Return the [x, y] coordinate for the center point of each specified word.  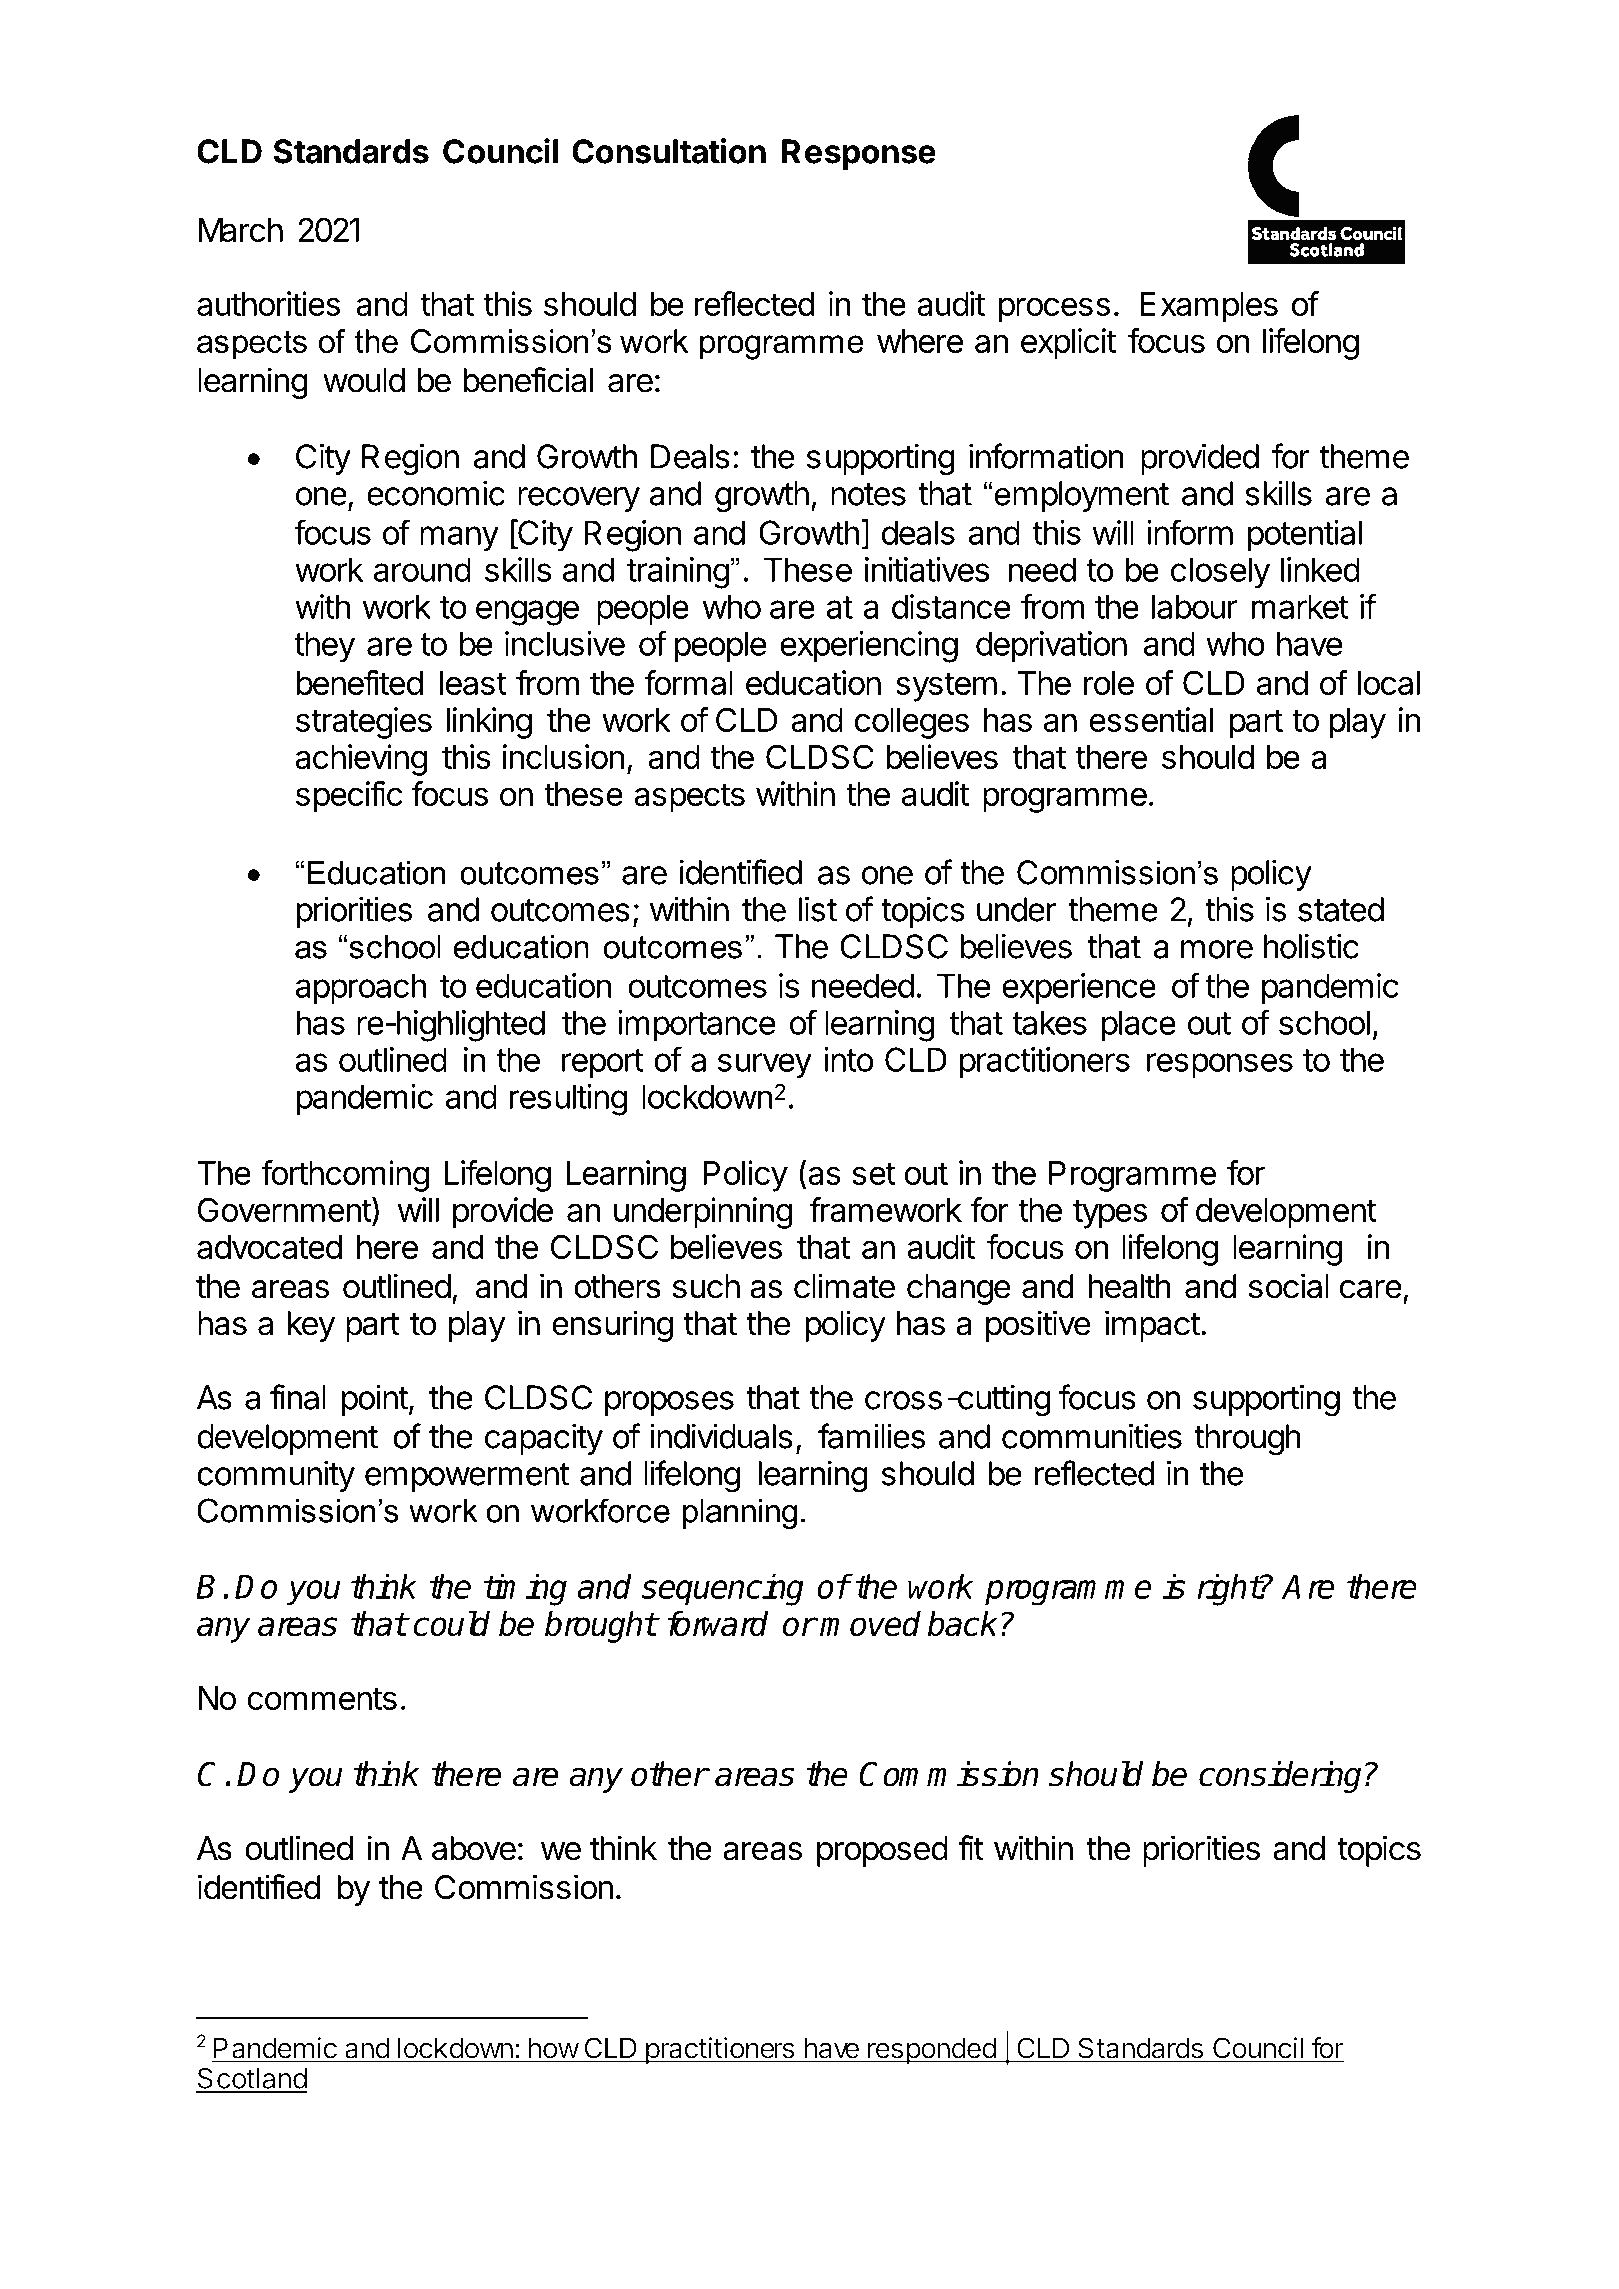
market [1300, 606]
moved [870, 1624]
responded [931, 2050]
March [241, 230]
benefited [359, 682]
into [848, 1059]
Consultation [669, 151]
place [1138, 1025]
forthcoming [345, 1176]
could [451, 1623]
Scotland [251, 2079]
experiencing [869, 647]
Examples [1209, 307]
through [1247, 1440]
